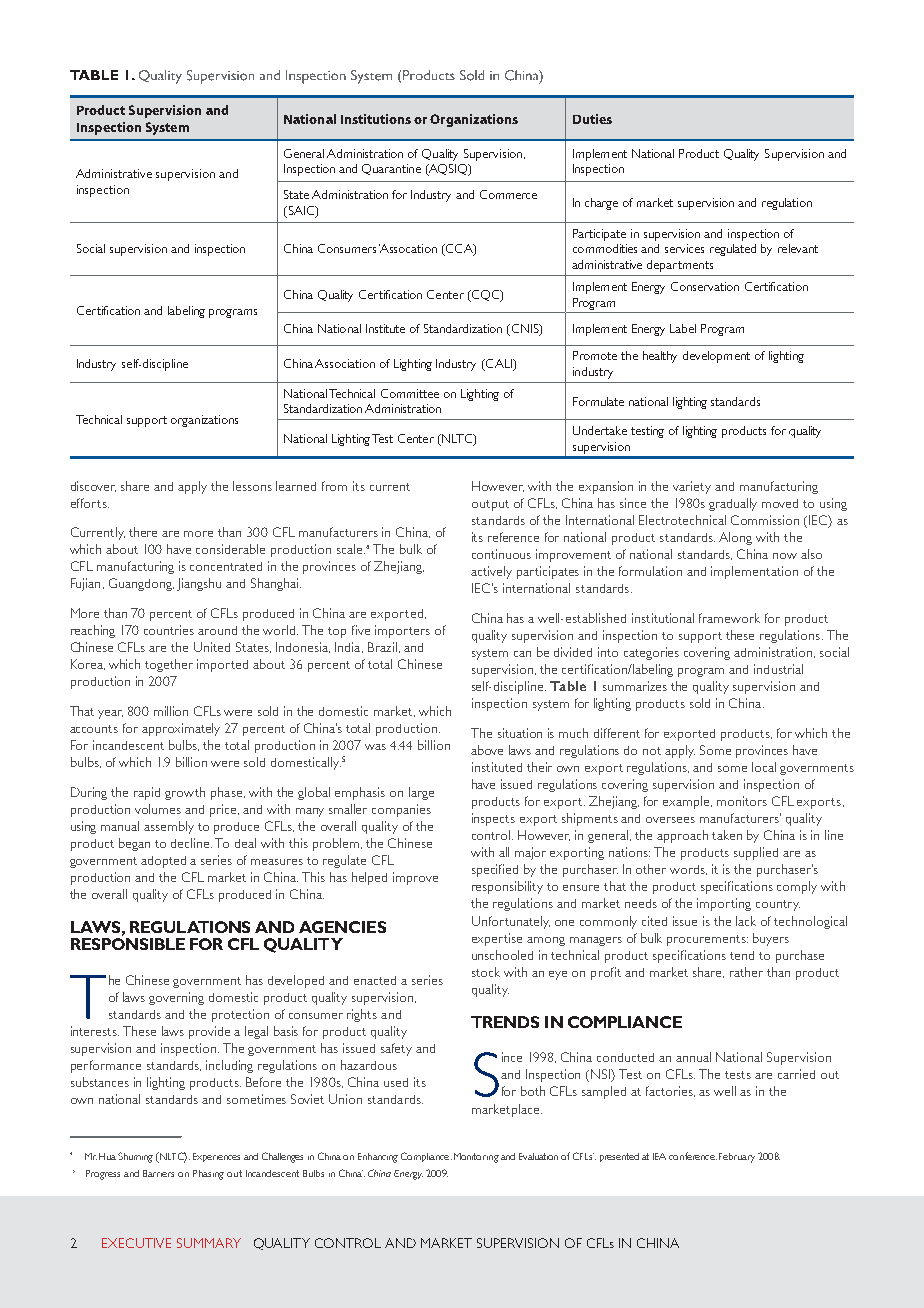 This screenshot has height=1308, width=924. What do you see at coordinates (737, 1158) in the screenshot?
I see `February` at bounding box center [737, 1158].
